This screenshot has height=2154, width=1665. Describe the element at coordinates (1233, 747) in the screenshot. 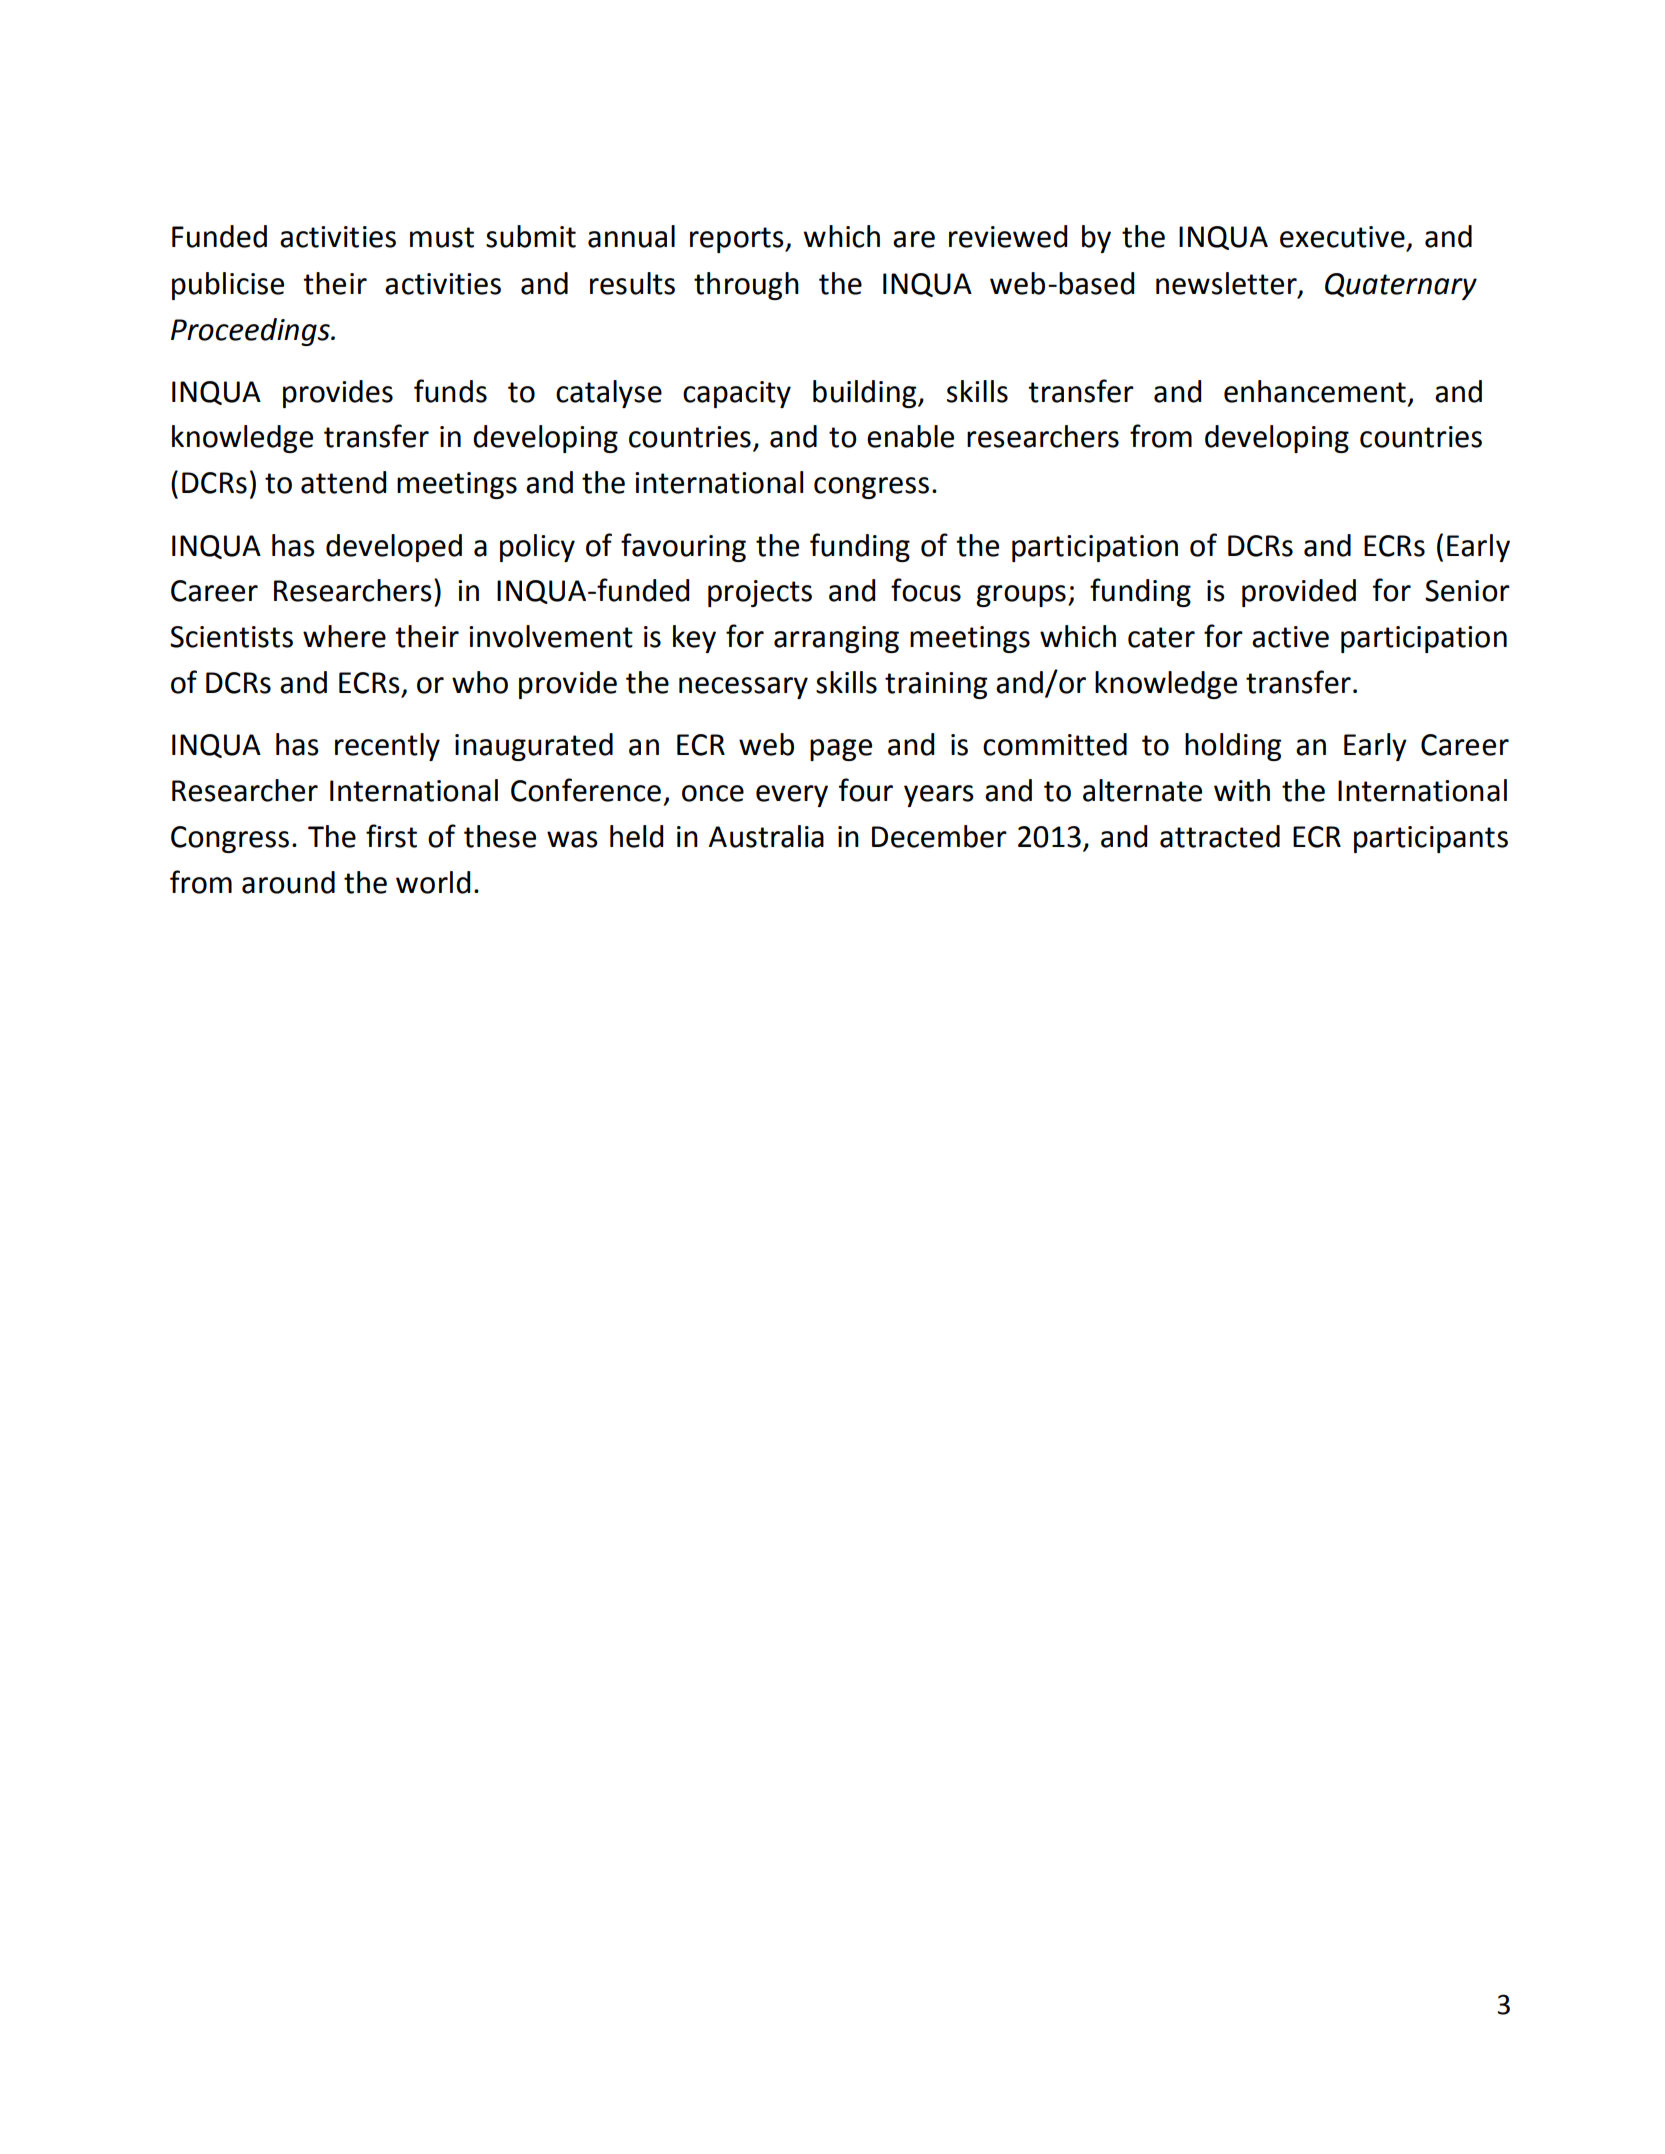

I see `holding` at that location.
